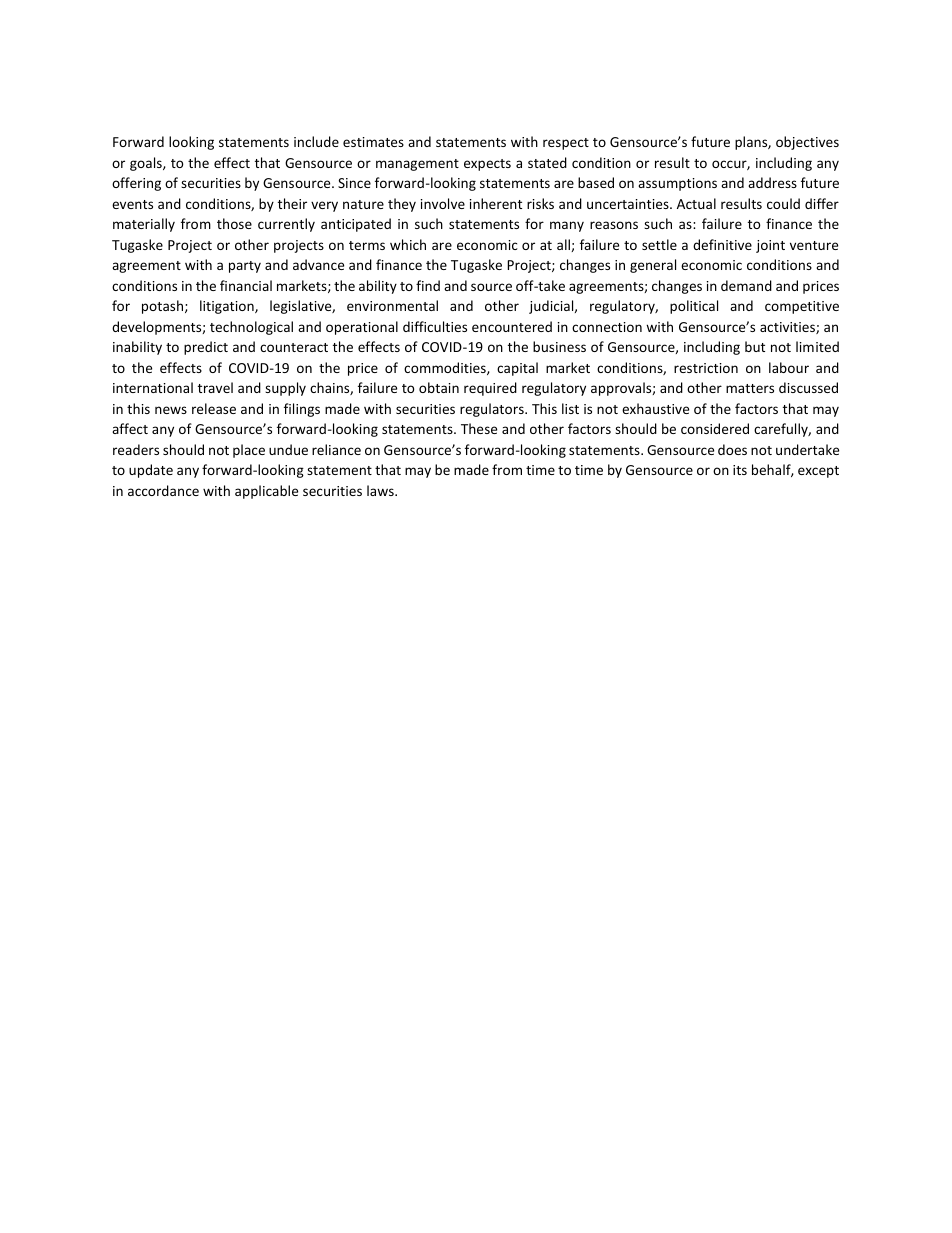 The width and height of the screenshot is (952, 1233). What do you see at coordinates (807, 143) in the screenshot?
I see `objectives` at bounding box center [807, 143].
